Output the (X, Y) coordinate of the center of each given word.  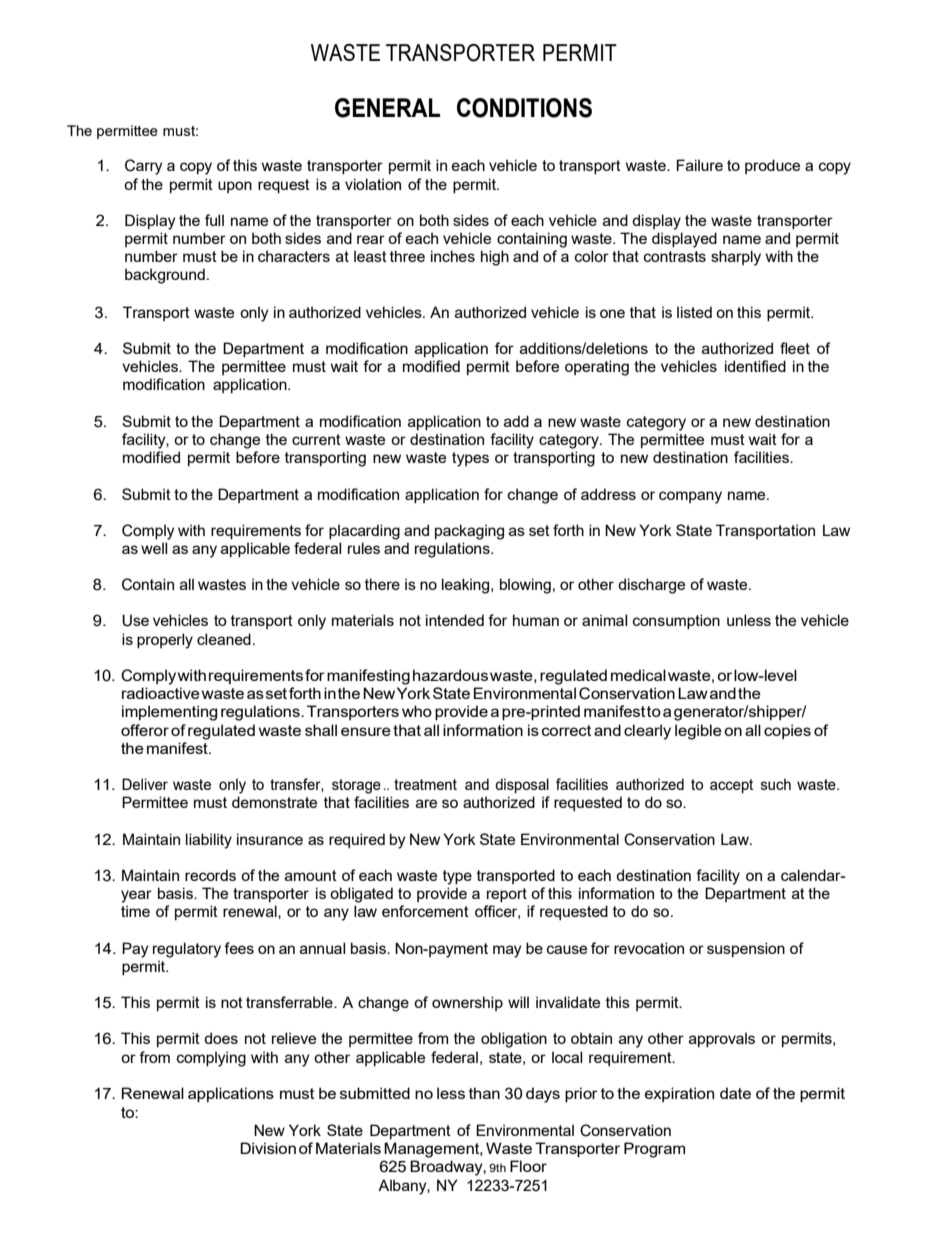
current (316, 439)
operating (597, 368)
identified (755, 366)
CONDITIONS (524, 108)
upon (235, 187)
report (507, 895)
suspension (746, 949)
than (484, 1093)
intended (455, 620)
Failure (700, 165)
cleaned (224, 639)
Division (268, 1148)
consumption (676, 621)
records (210, 875)
